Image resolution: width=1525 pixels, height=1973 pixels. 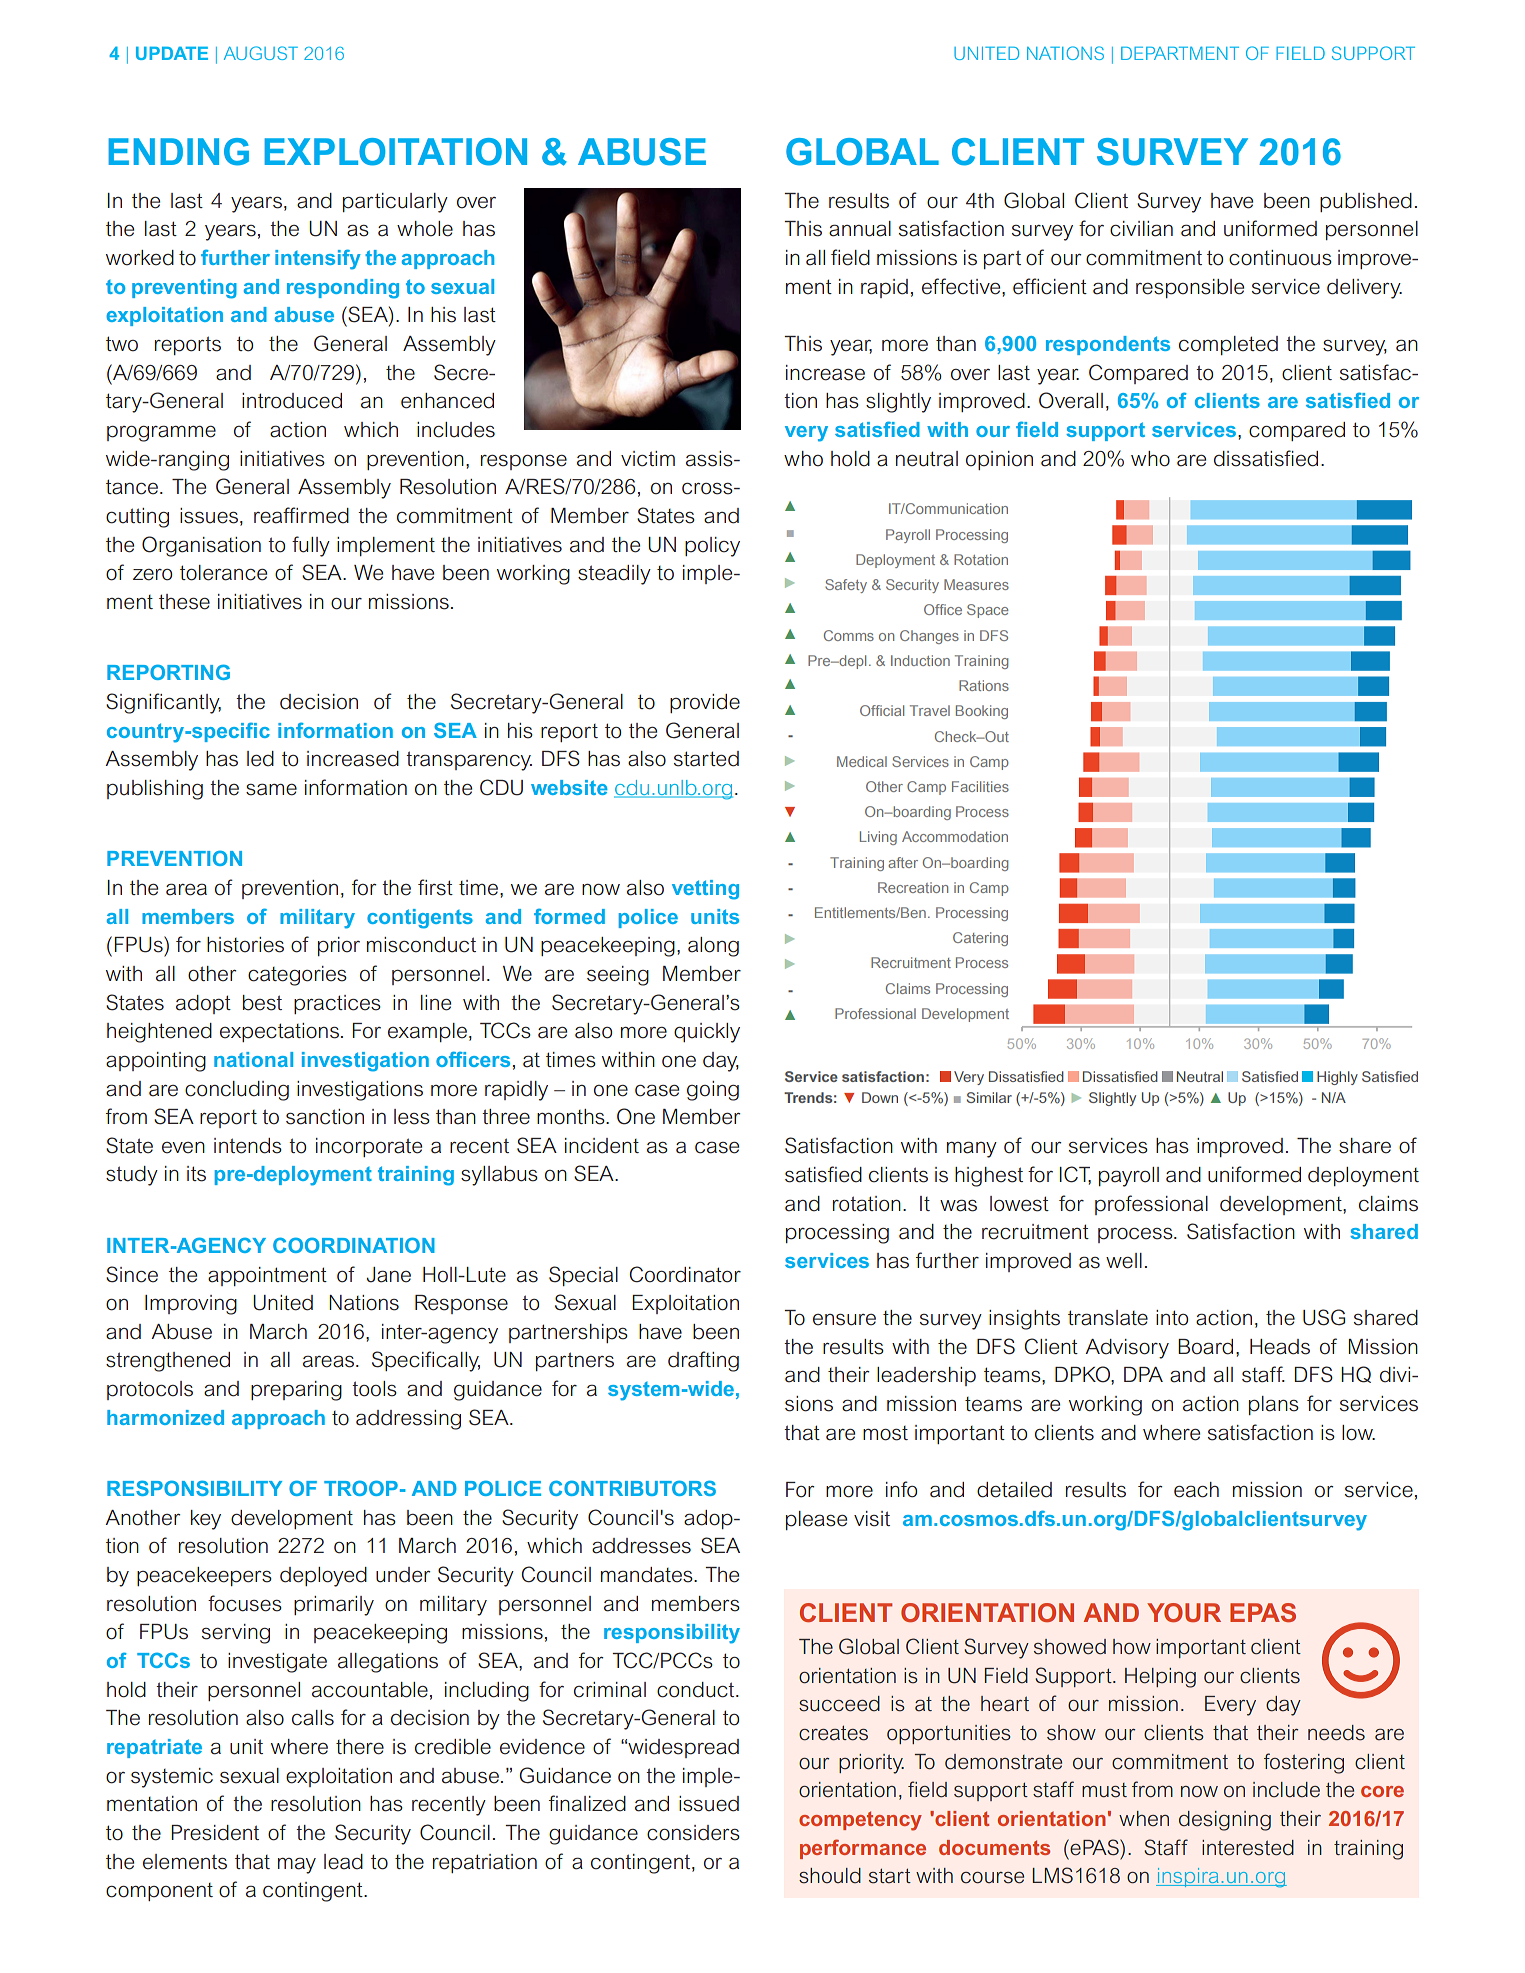 I want to click on AUGUST, so click(x=261, y=53).
